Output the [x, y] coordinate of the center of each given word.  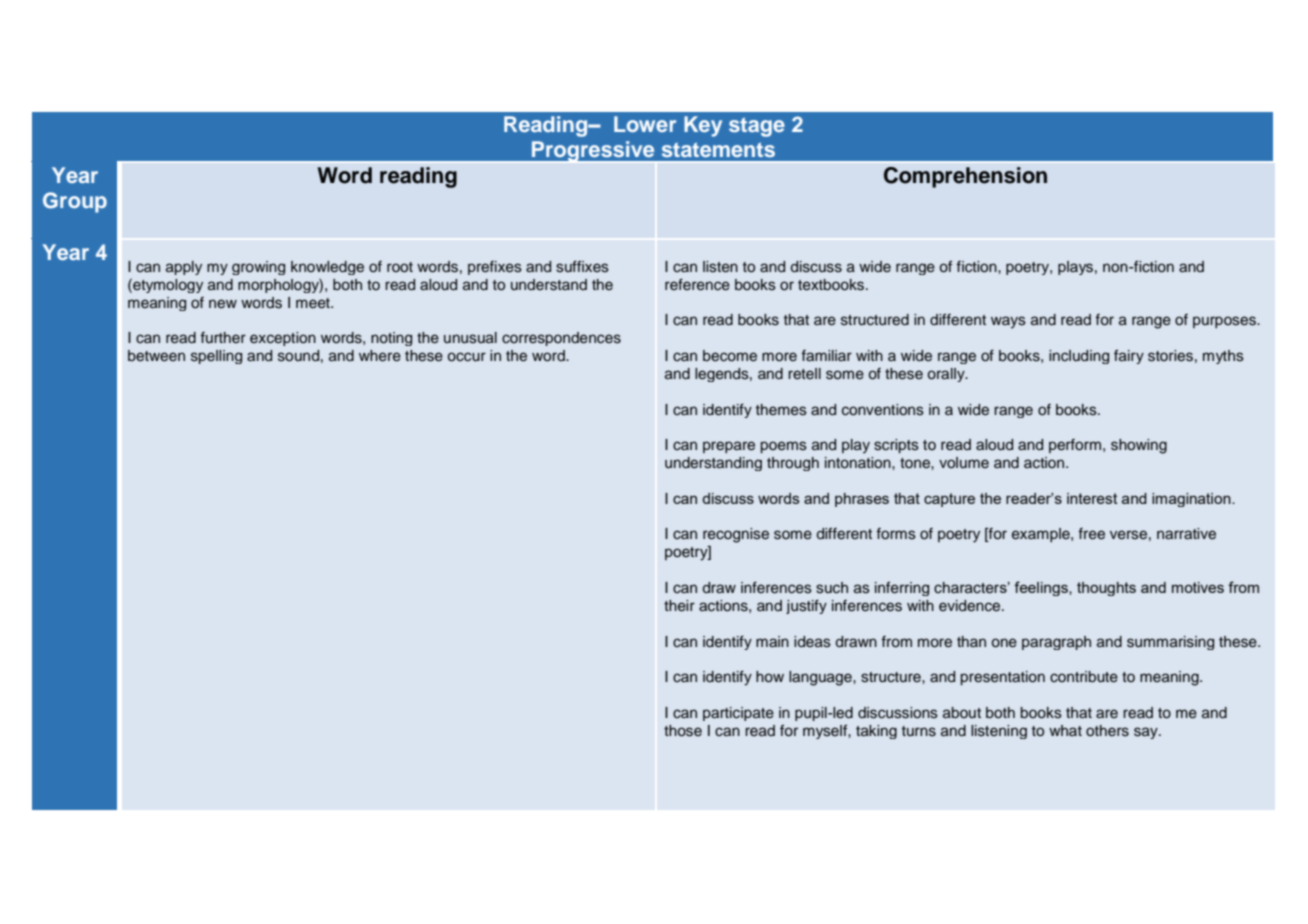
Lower [645, 124]
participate [738, 714]
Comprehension [965, 177]
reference [697, 284]
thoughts [1106, 589]
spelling [216, 357]
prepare [729, 447]
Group [75, 202]
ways [1008, 322]
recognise [736, 535]
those [683, 731]
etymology [167, 285]
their [679, 606]
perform [1075, 446]
